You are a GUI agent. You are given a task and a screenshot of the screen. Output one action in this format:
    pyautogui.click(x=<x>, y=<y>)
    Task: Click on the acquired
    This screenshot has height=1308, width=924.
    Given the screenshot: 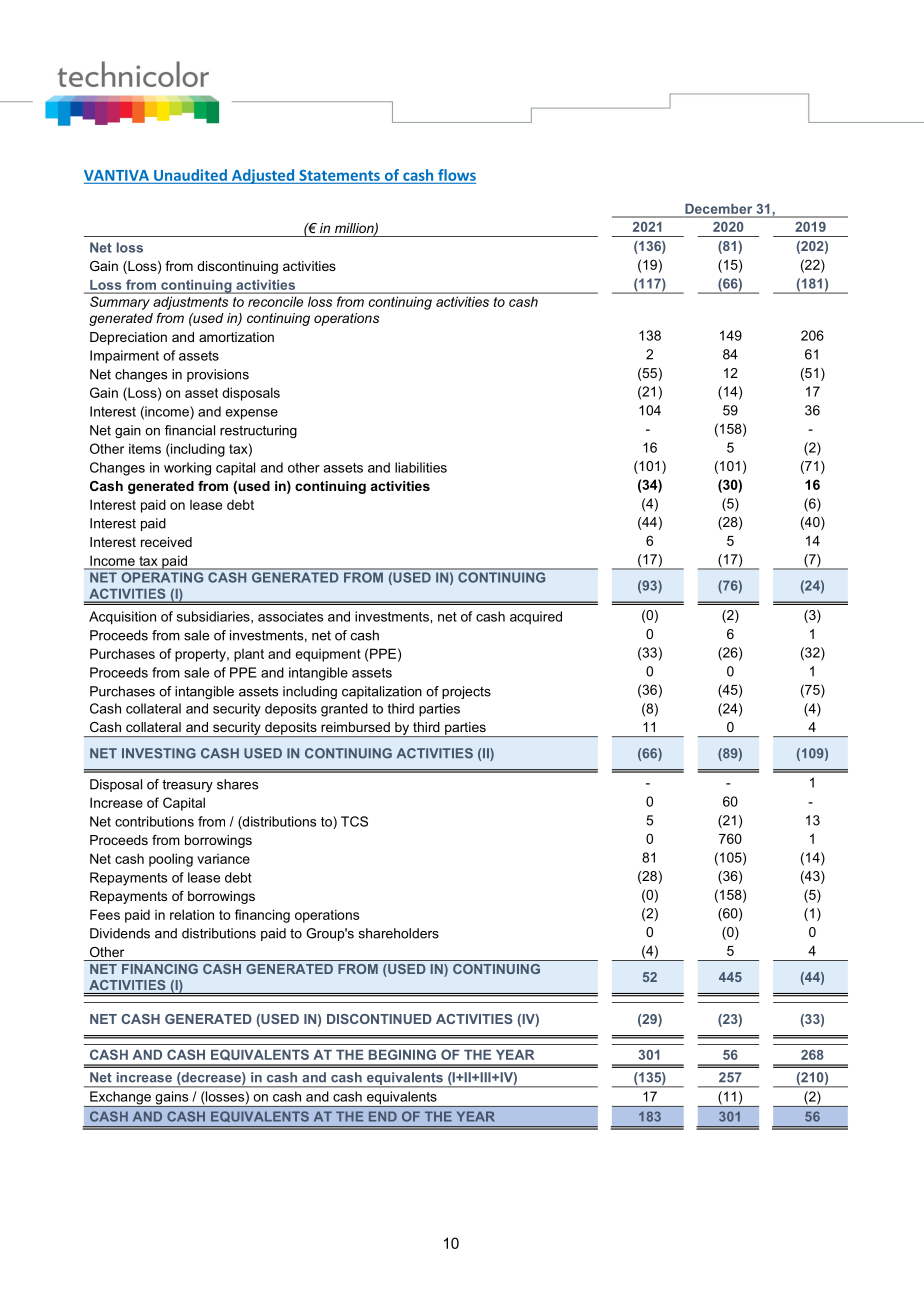 What is the action you would take?
    pyautogui.click(x=536, y=618)
